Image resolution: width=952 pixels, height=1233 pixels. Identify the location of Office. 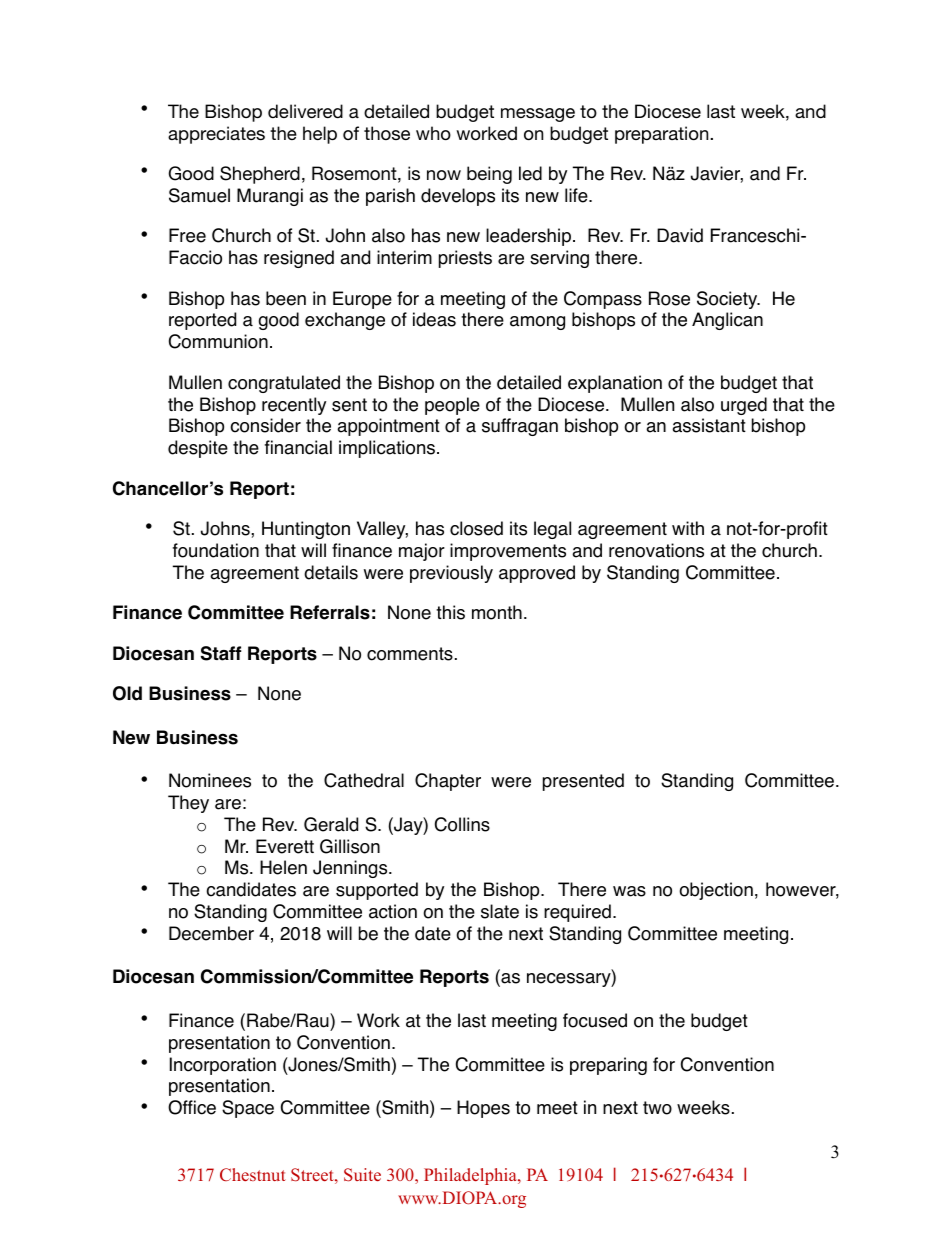
(192, 1107).
